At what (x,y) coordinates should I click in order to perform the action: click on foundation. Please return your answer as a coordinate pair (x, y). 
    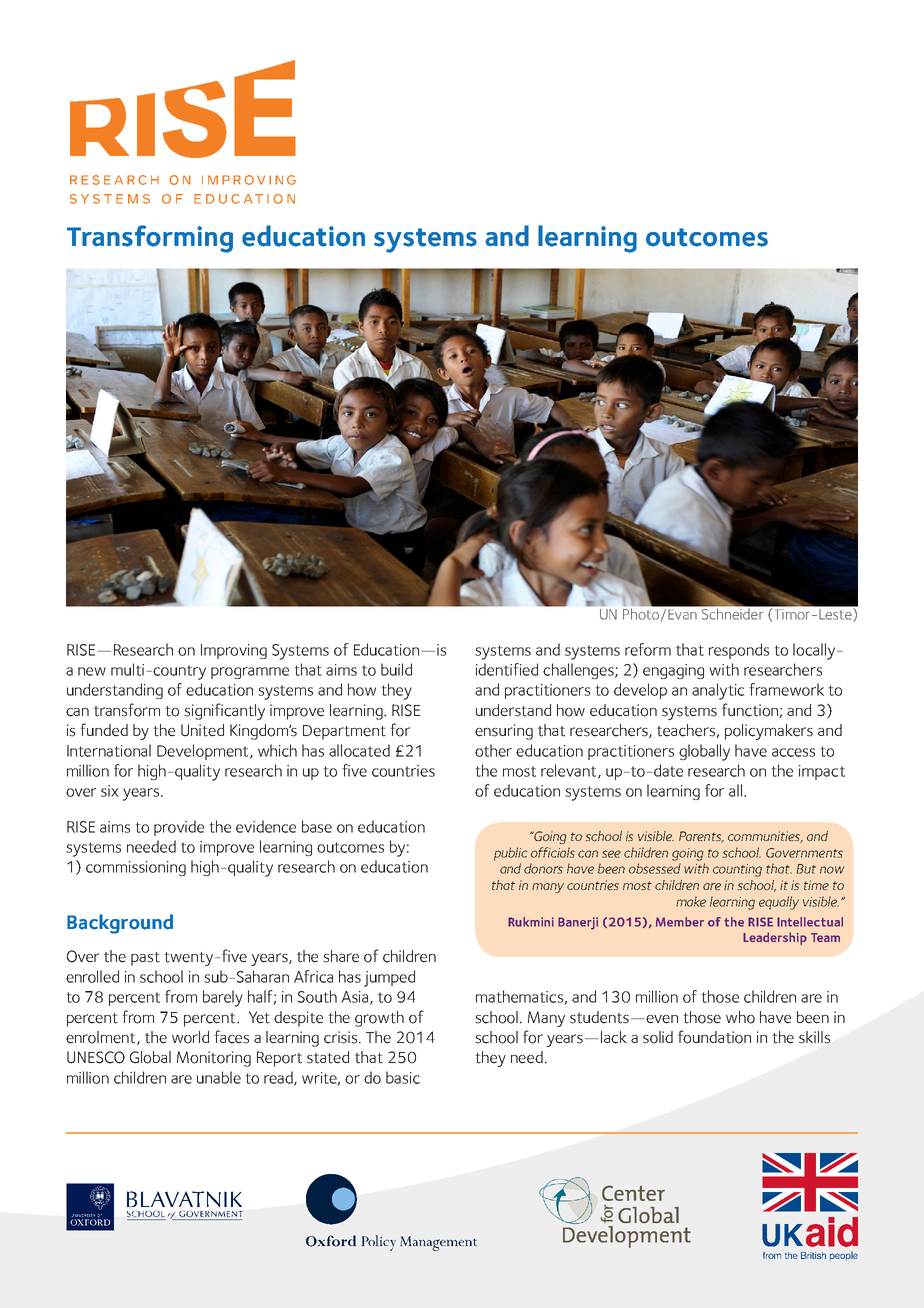
    Looking at the image, I should click on (714, 1037).
